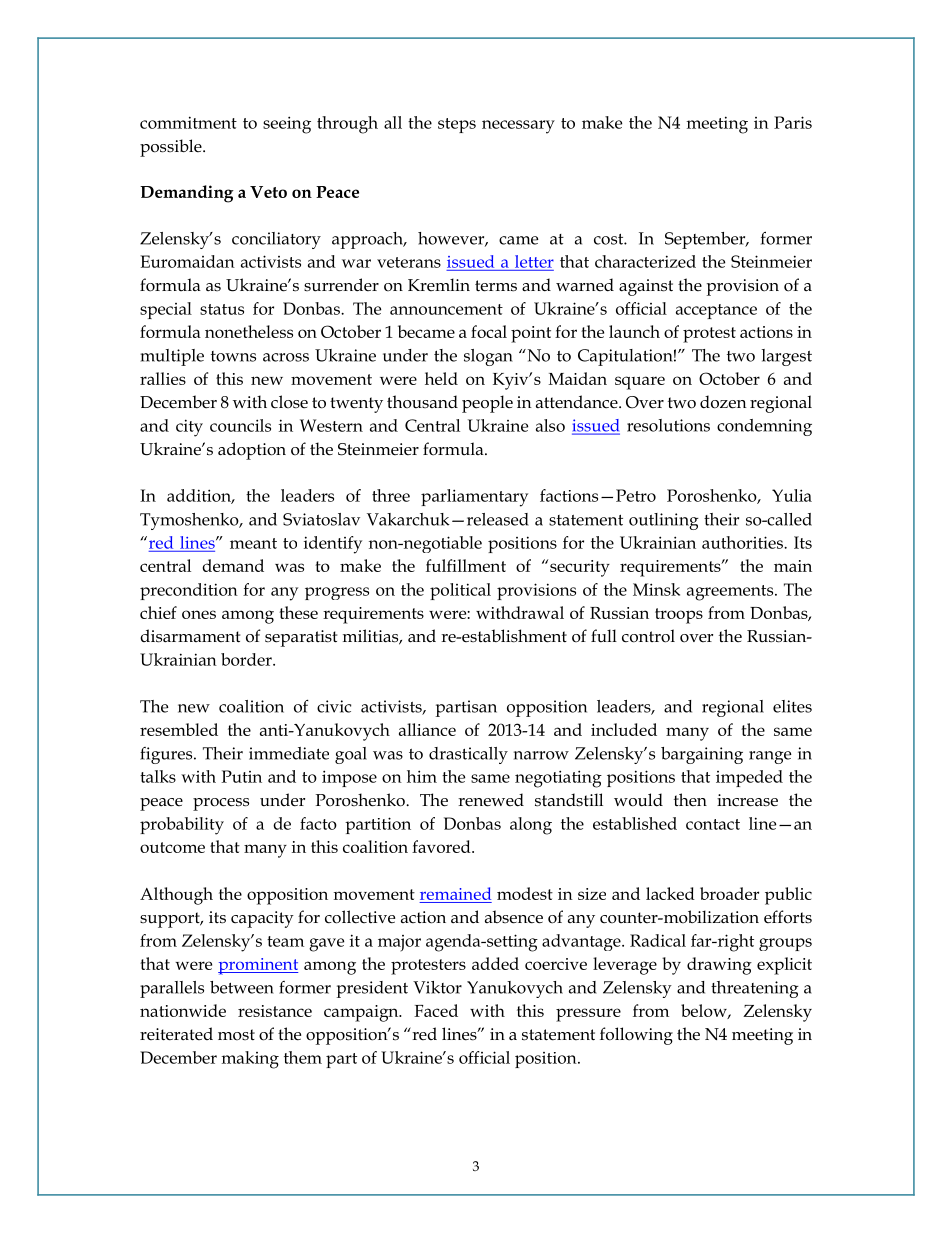  I want to click on most, so click(236, 1035).
